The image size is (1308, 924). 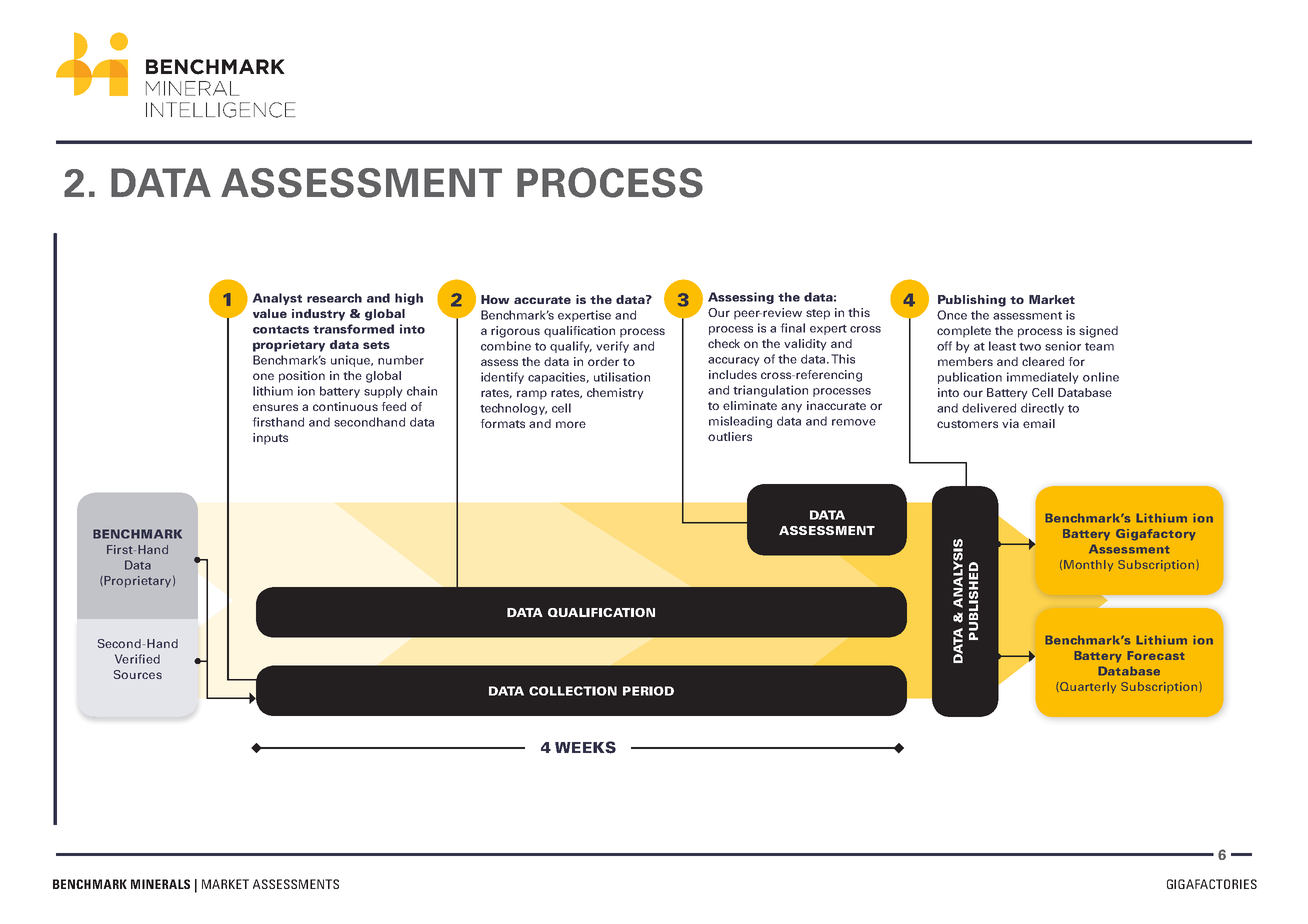 I want to click on Publishing, so click(x=972, y=301).
